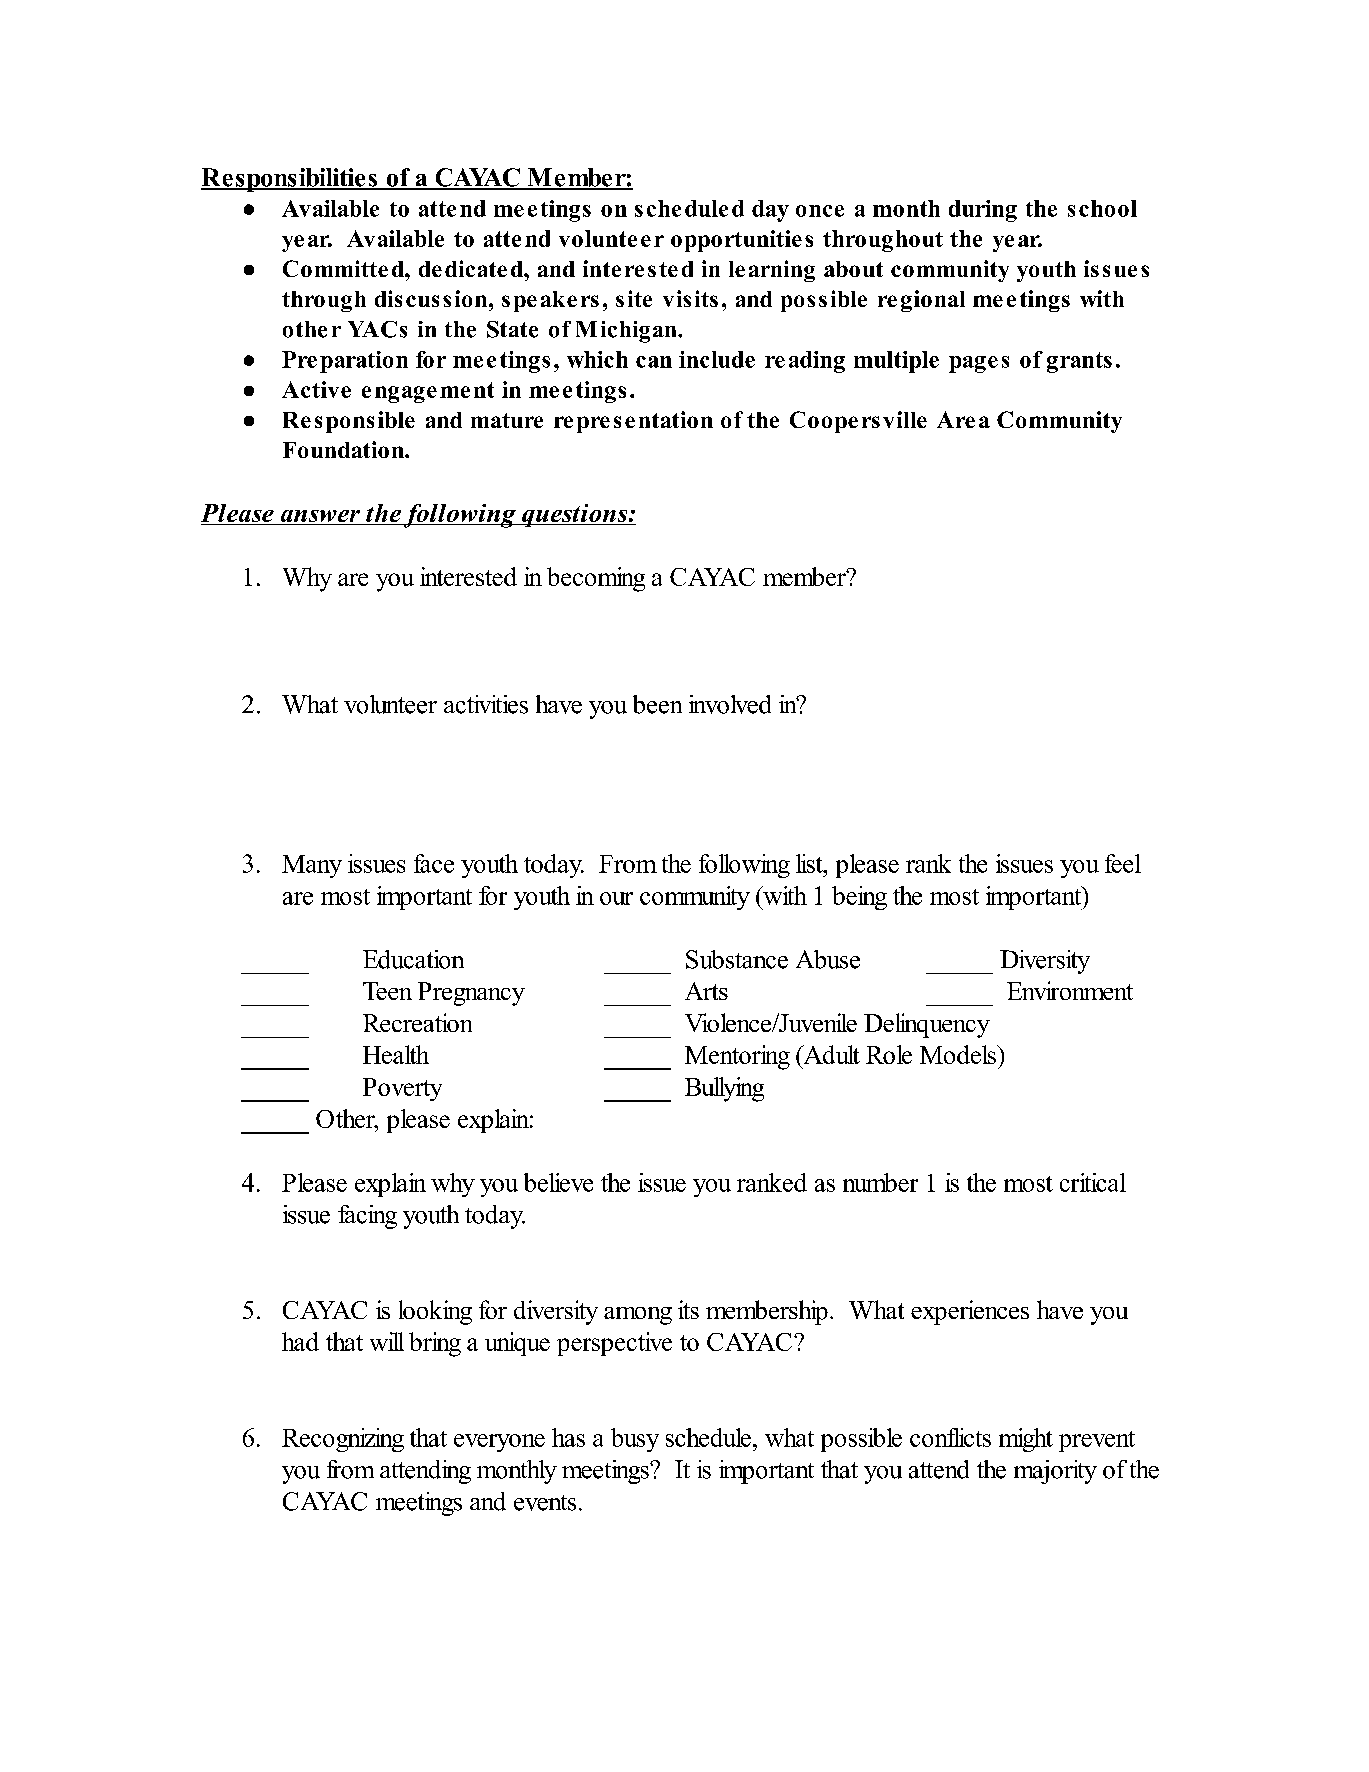 Image resolution: width=1369 pixels, height=1772 pixels. Describe the element at coordinates (959, 1054) in the image. I see `Models` at that location.
